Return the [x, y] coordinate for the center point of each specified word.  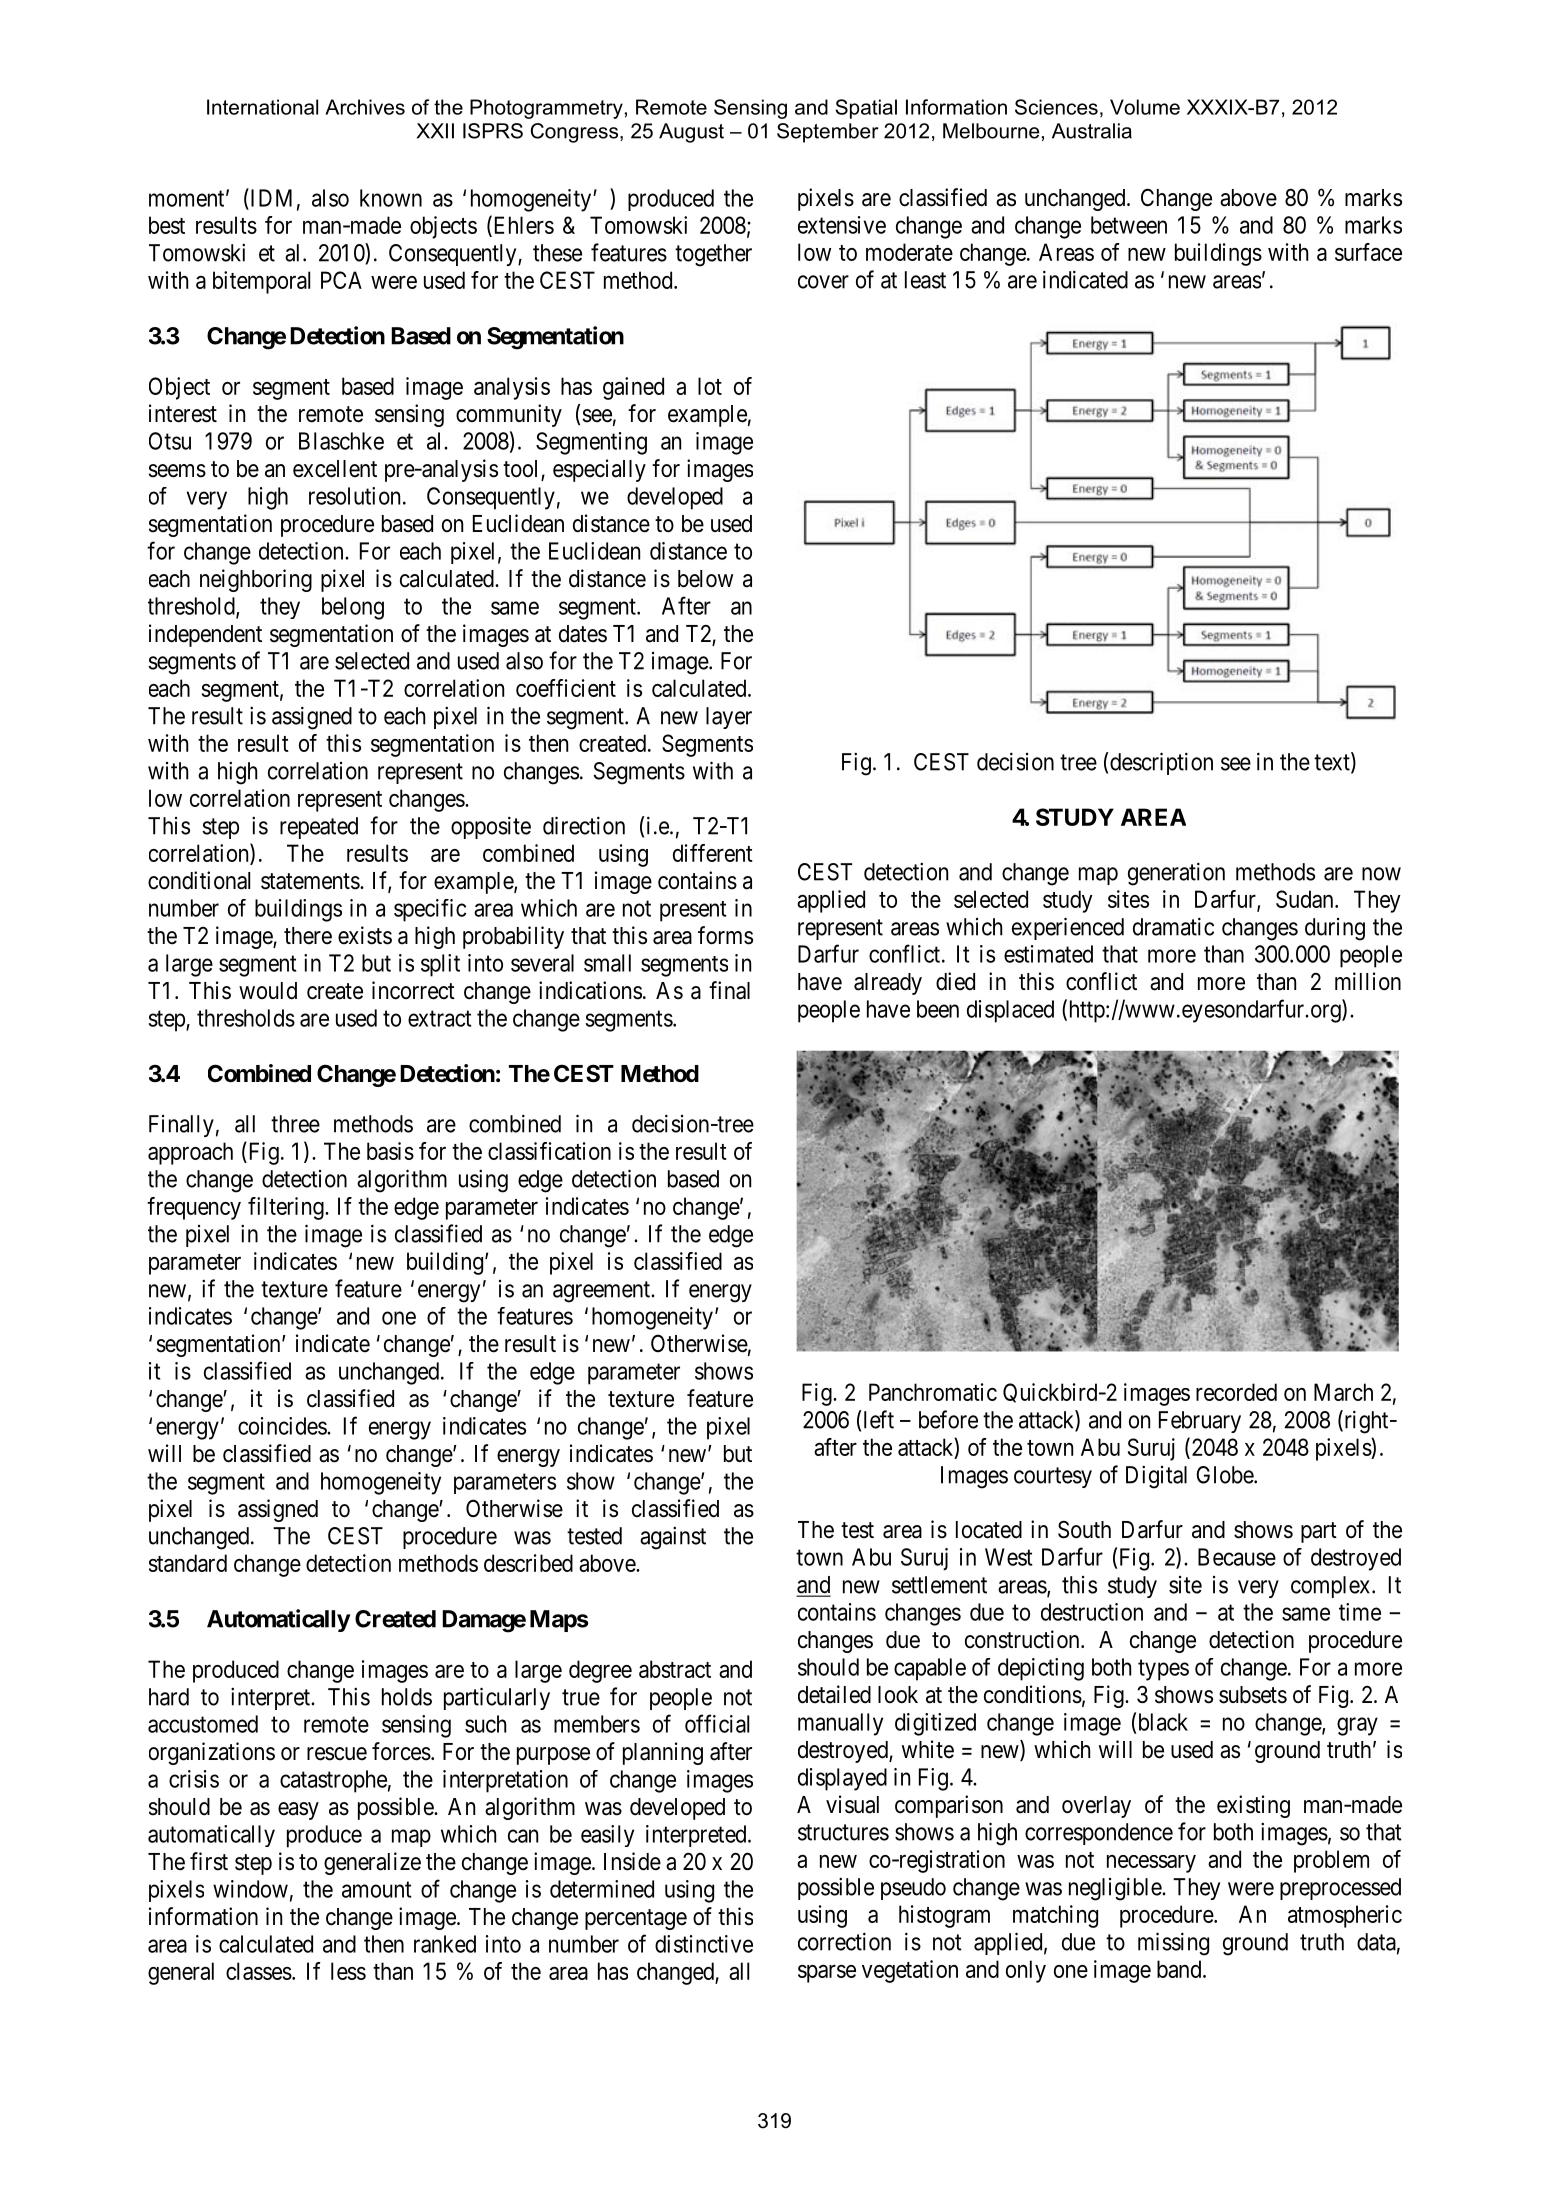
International [262, 107]
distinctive [704, 1944]
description [1161, 763]
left [879, 1419]
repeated [319, 828]
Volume [1145, 107]
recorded [1236, 1392]
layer [729, 718]
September [828, 133]
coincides [283, 1426]
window [250, 1889]
